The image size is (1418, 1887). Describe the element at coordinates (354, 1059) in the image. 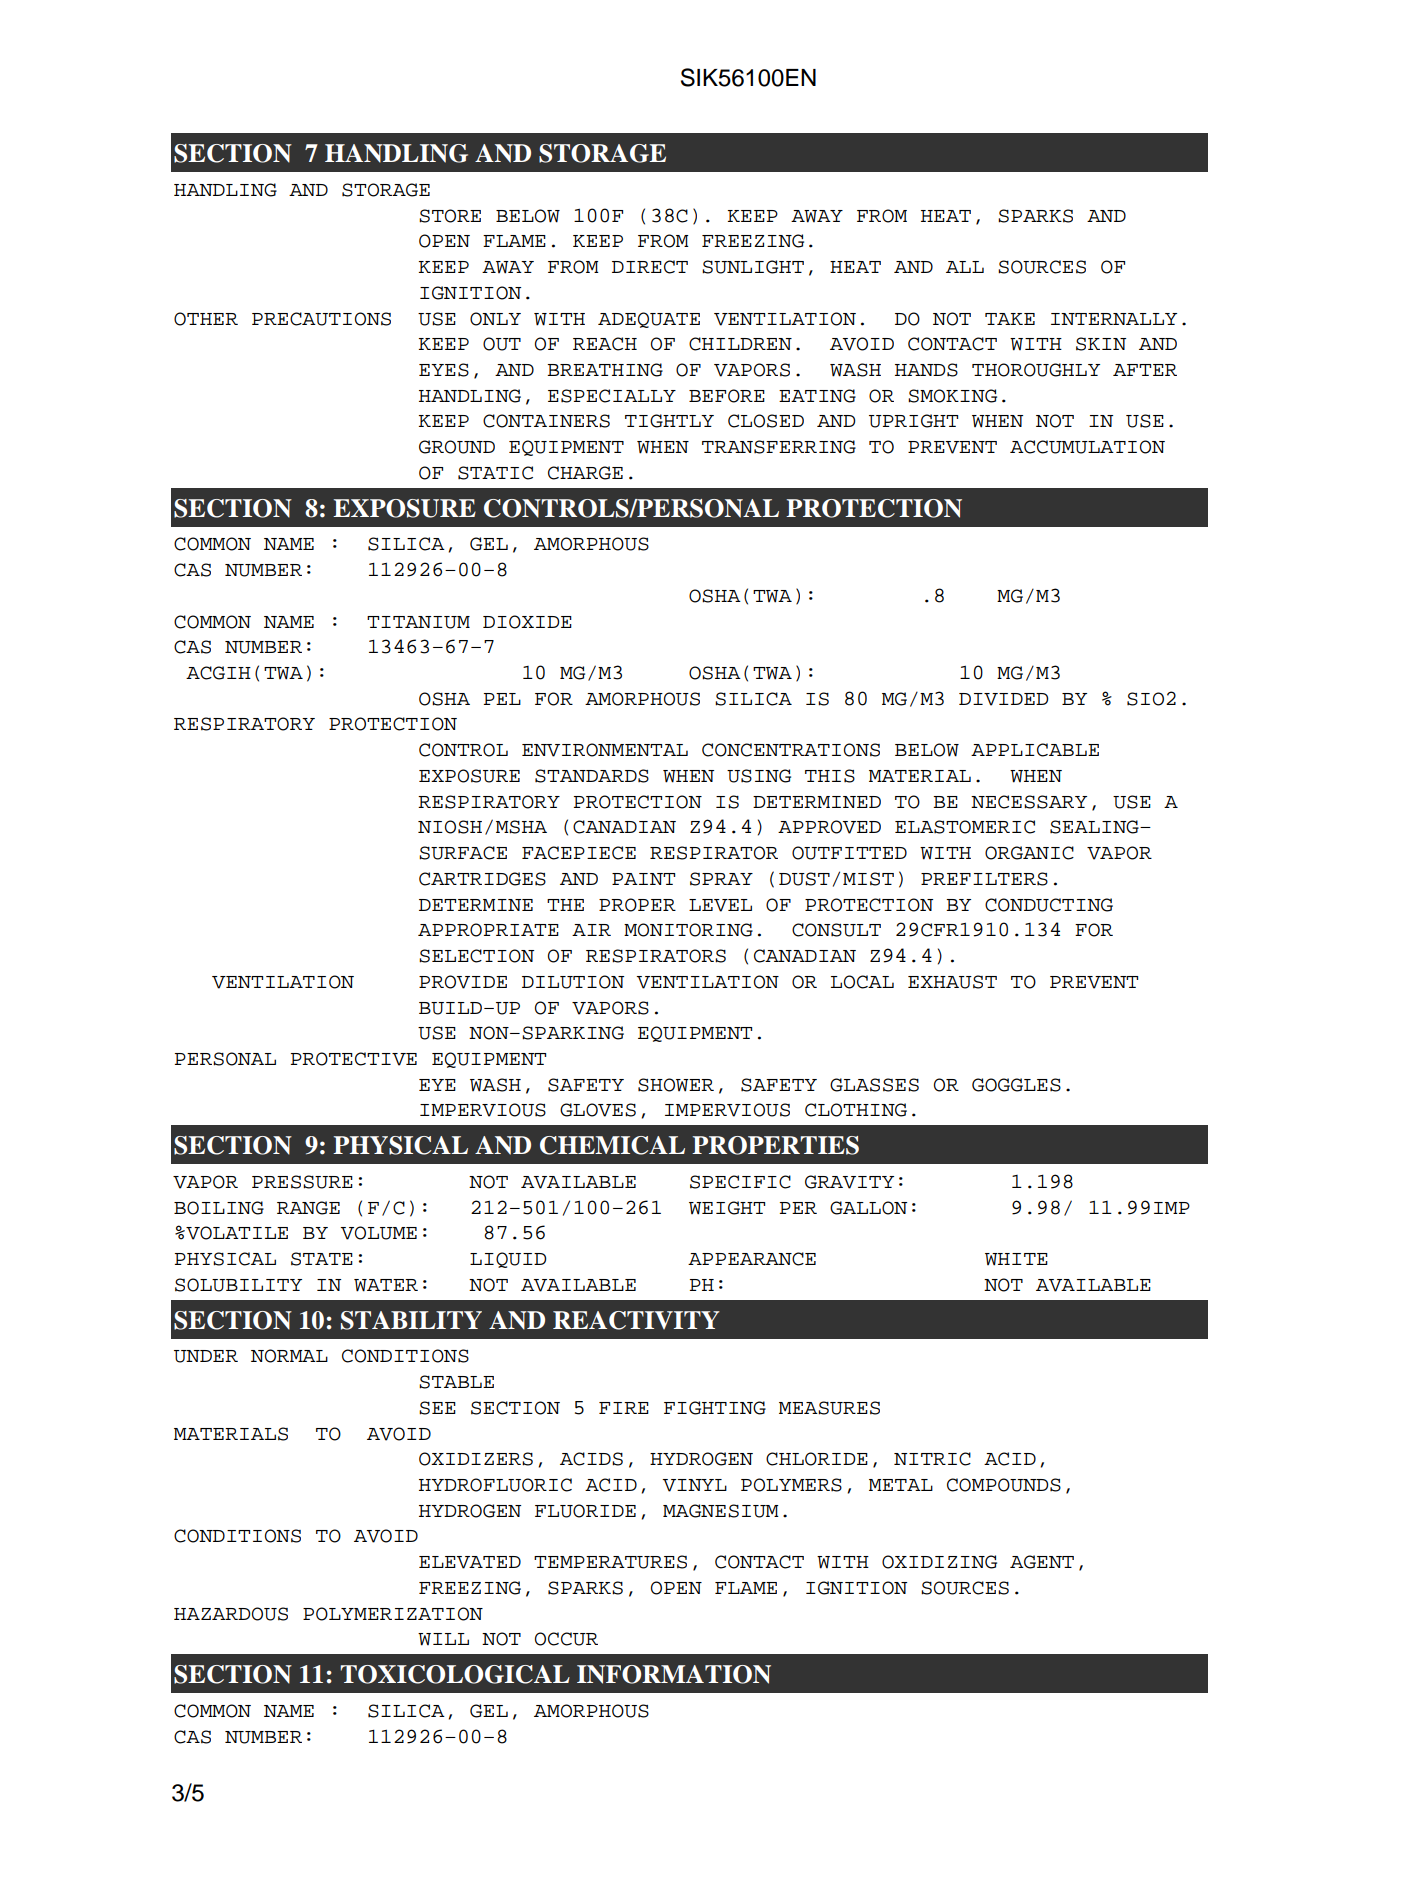

I see `PROTECTIVE` at that location.
